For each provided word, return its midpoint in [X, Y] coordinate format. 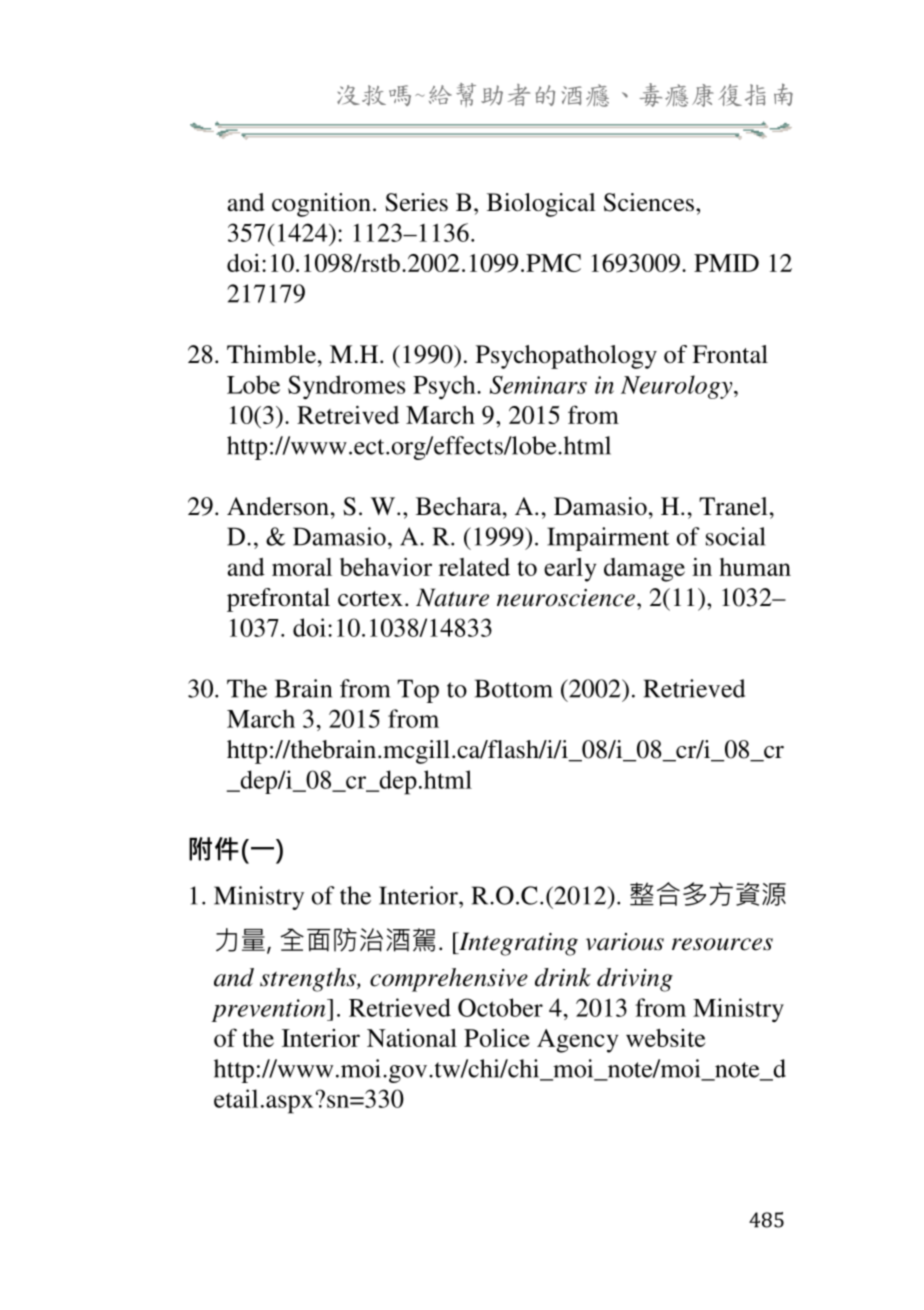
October [500, 1007]
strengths [309, 980]
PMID [726, 263]
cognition [321, 205]
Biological [541, 205]
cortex [370, 599]
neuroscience [566, 598]
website [665, 1038]
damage [644, 570]
